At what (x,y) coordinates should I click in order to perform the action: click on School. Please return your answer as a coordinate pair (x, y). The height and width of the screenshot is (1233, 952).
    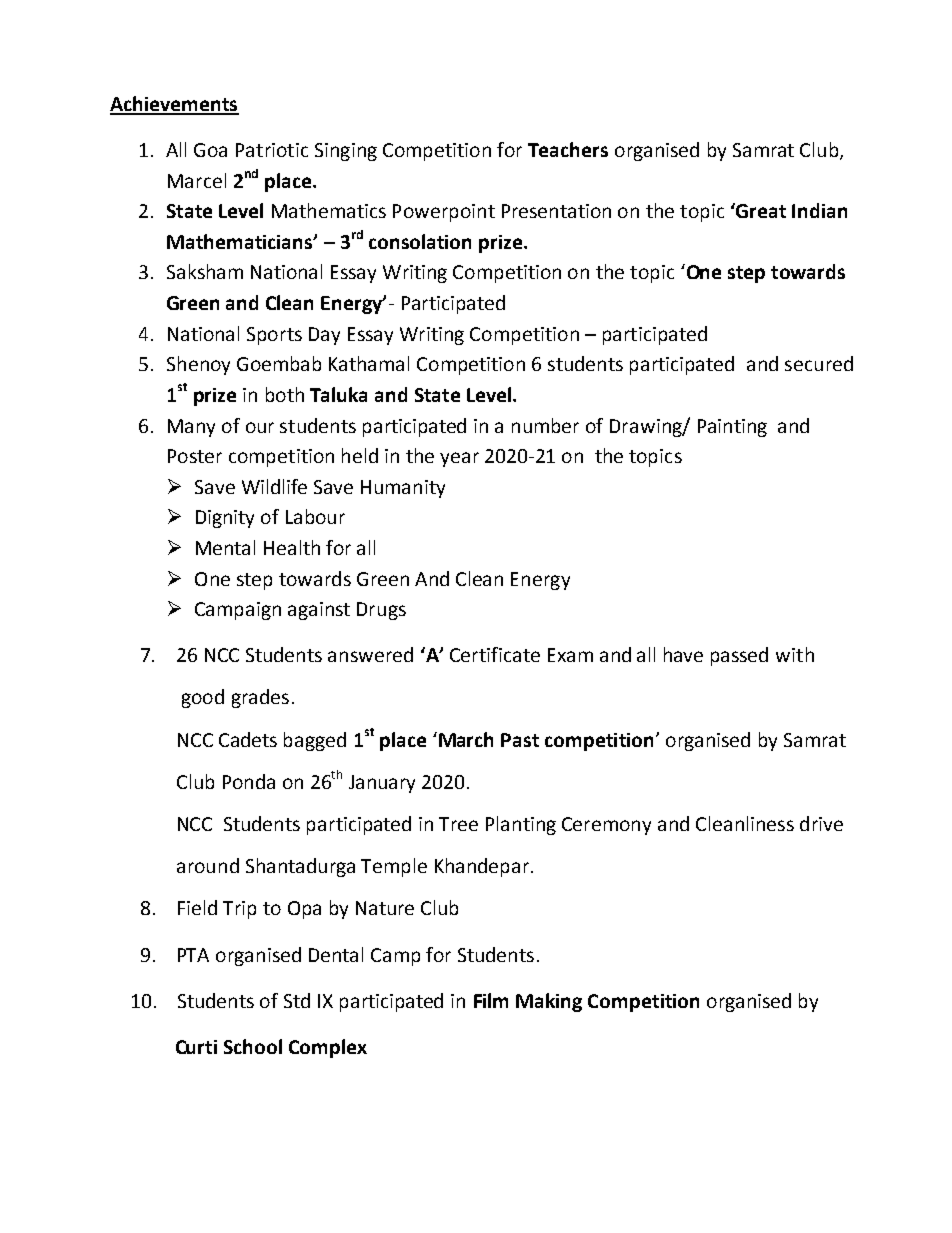
    Looking at the image, I should click on (253, 1046).
